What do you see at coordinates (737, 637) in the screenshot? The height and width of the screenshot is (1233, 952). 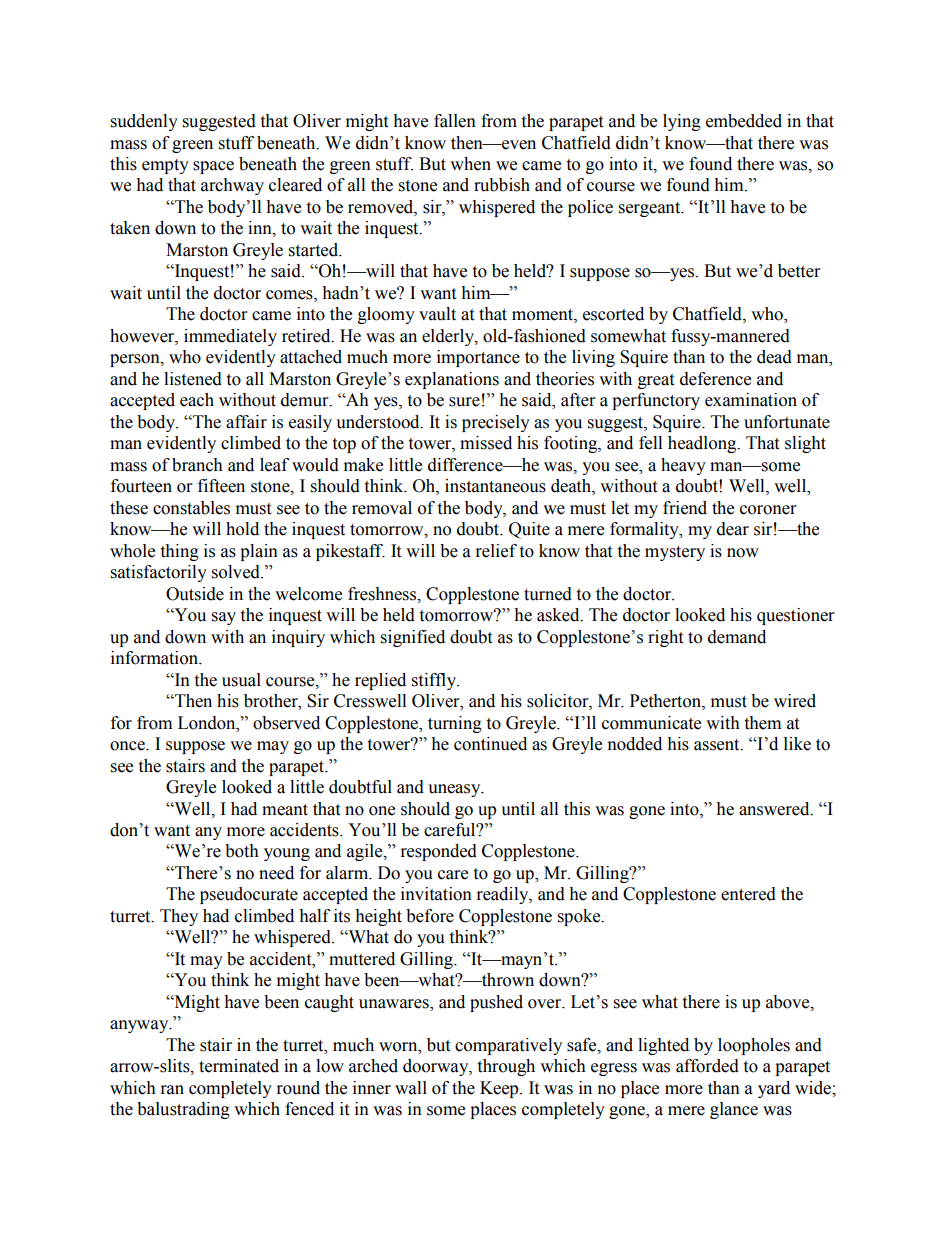 I see `demand` at bounding box center [737, 637].
